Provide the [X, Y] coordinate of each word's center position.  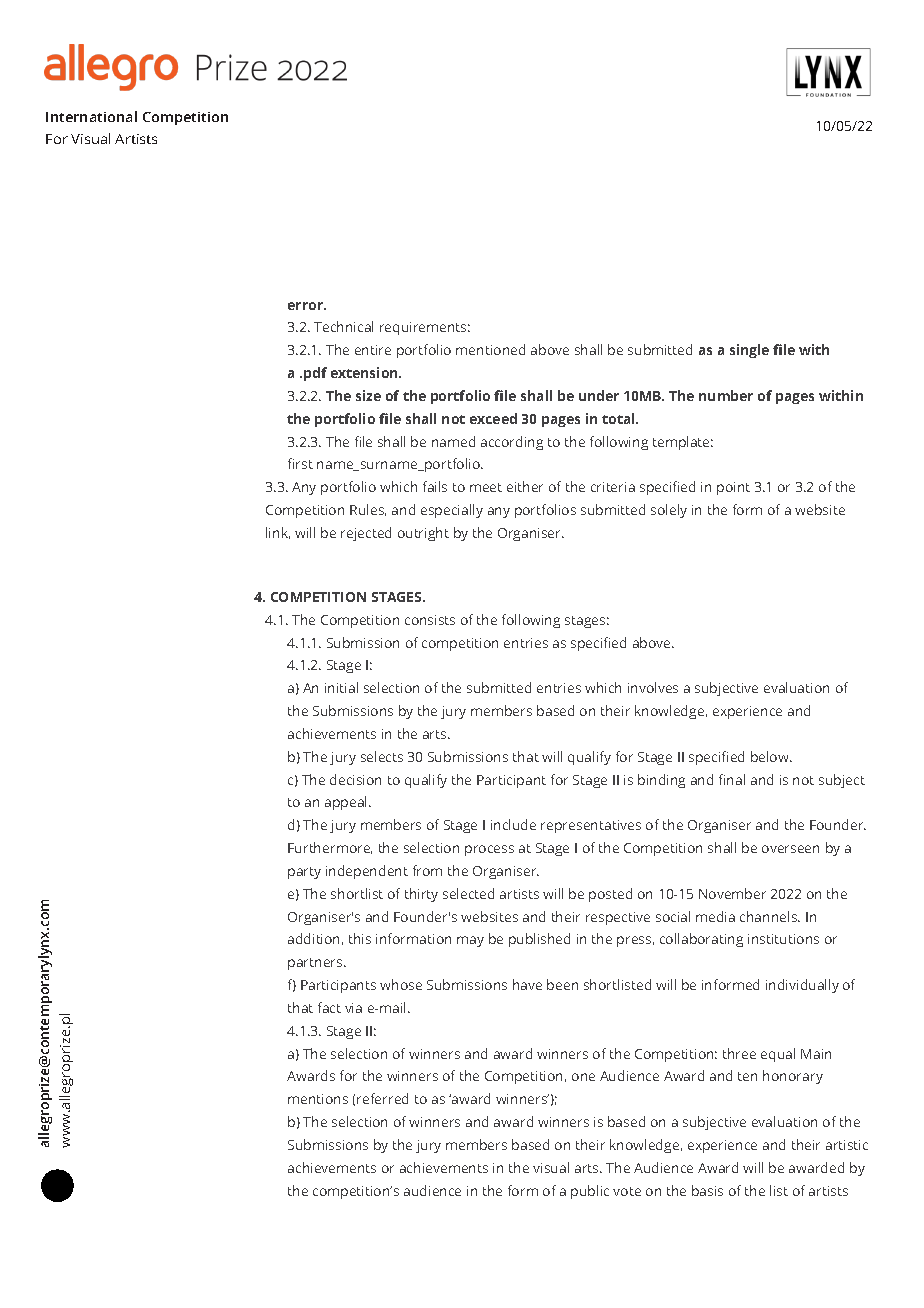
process [489, 850]
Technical [343, 326]
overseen [790, 849]
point [733, 488]
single [749, 351]
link [278, 533]
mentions [318, 1099]
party [304, 873]
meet [486, 487]
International [91, 116]
